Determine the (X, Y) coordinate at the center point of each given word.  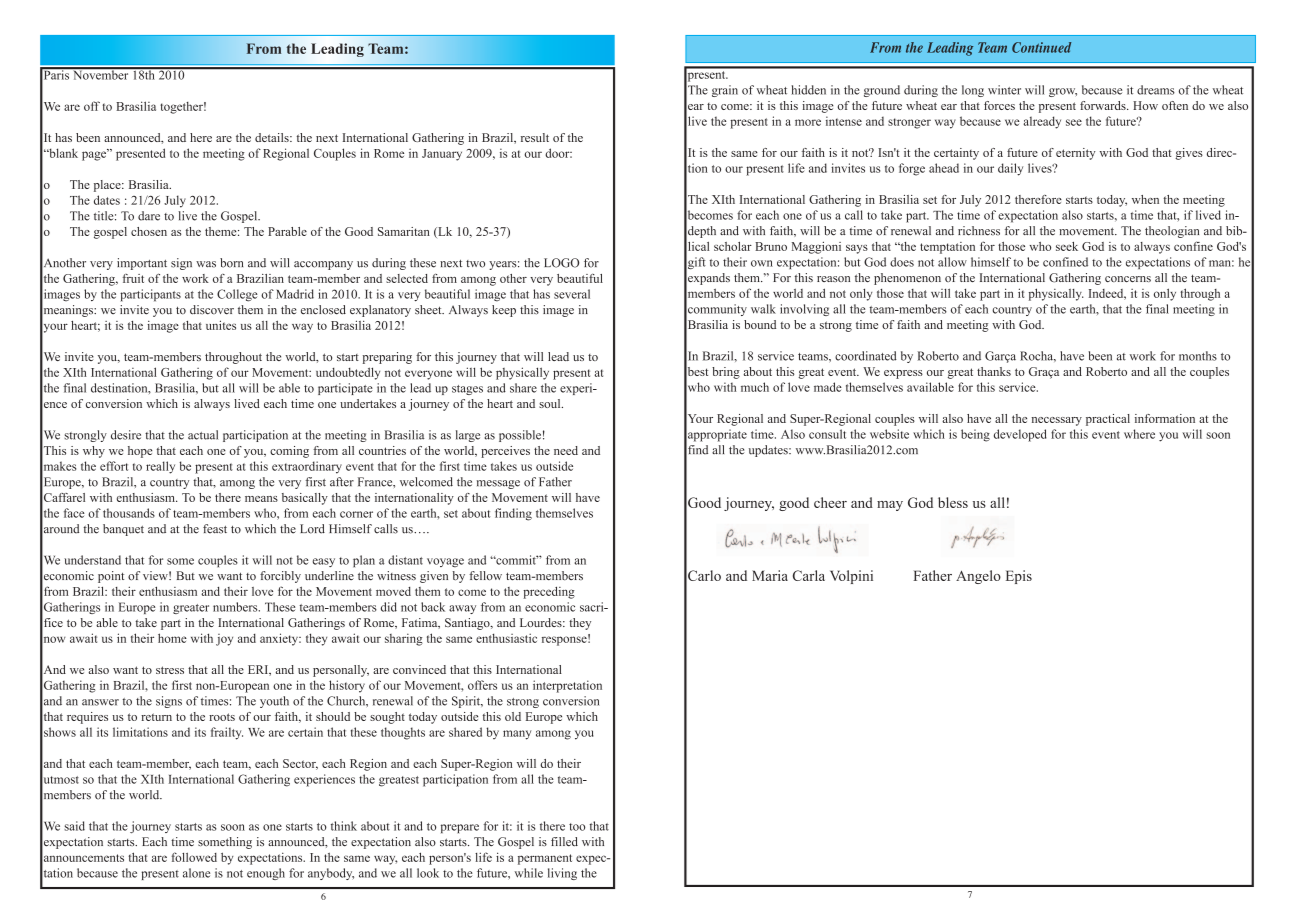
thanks (994, 371)
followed (194, 857)
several (572, 294)
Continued (1041, 47)
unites (221, 325)
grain (725, 91)
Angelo (978, 577)
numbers (236, 607)
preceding (549, 592)
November (101, 74)
